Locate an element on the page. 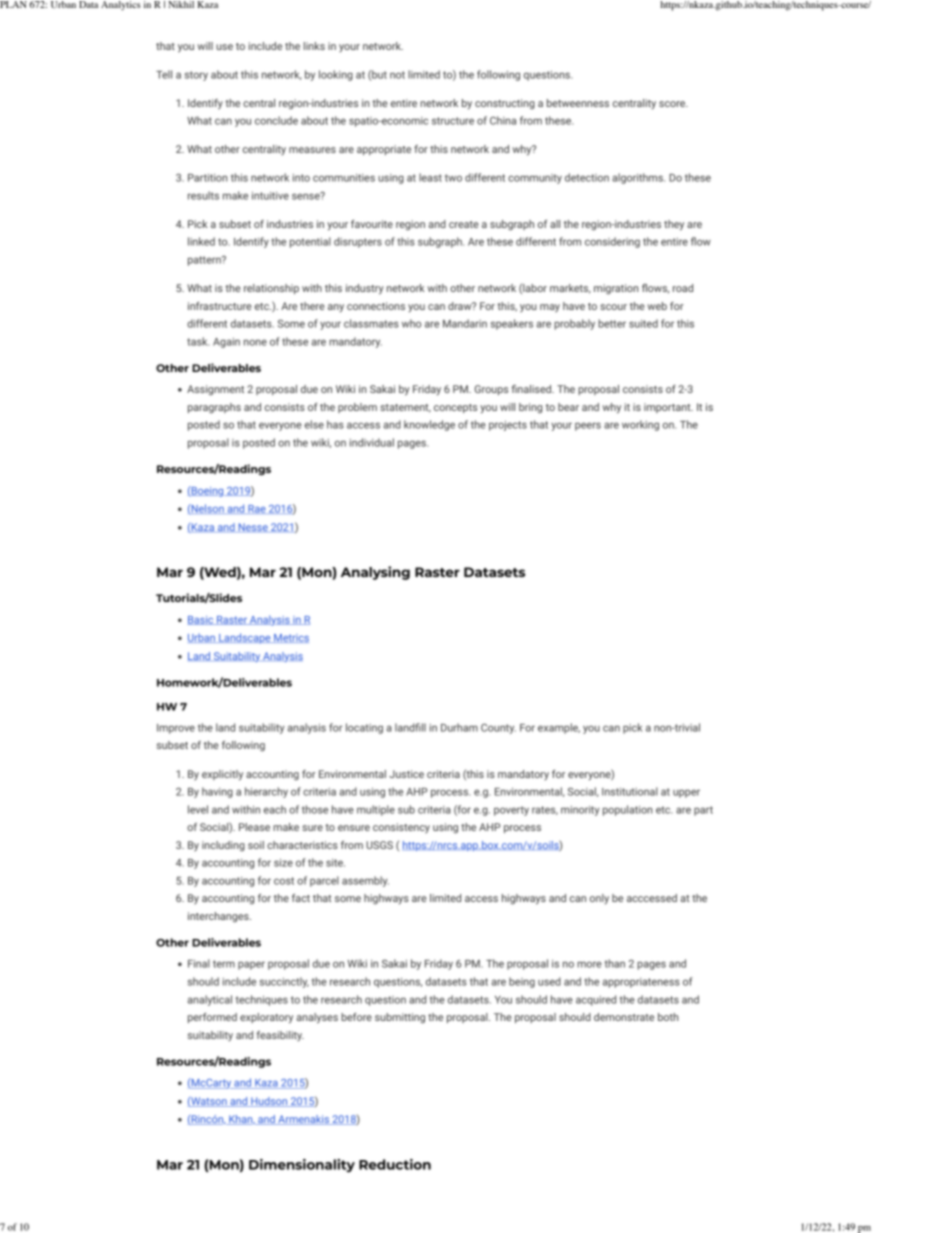 This document has height=1233, width=952. Hudson is located at coordinates (269, 1102).
